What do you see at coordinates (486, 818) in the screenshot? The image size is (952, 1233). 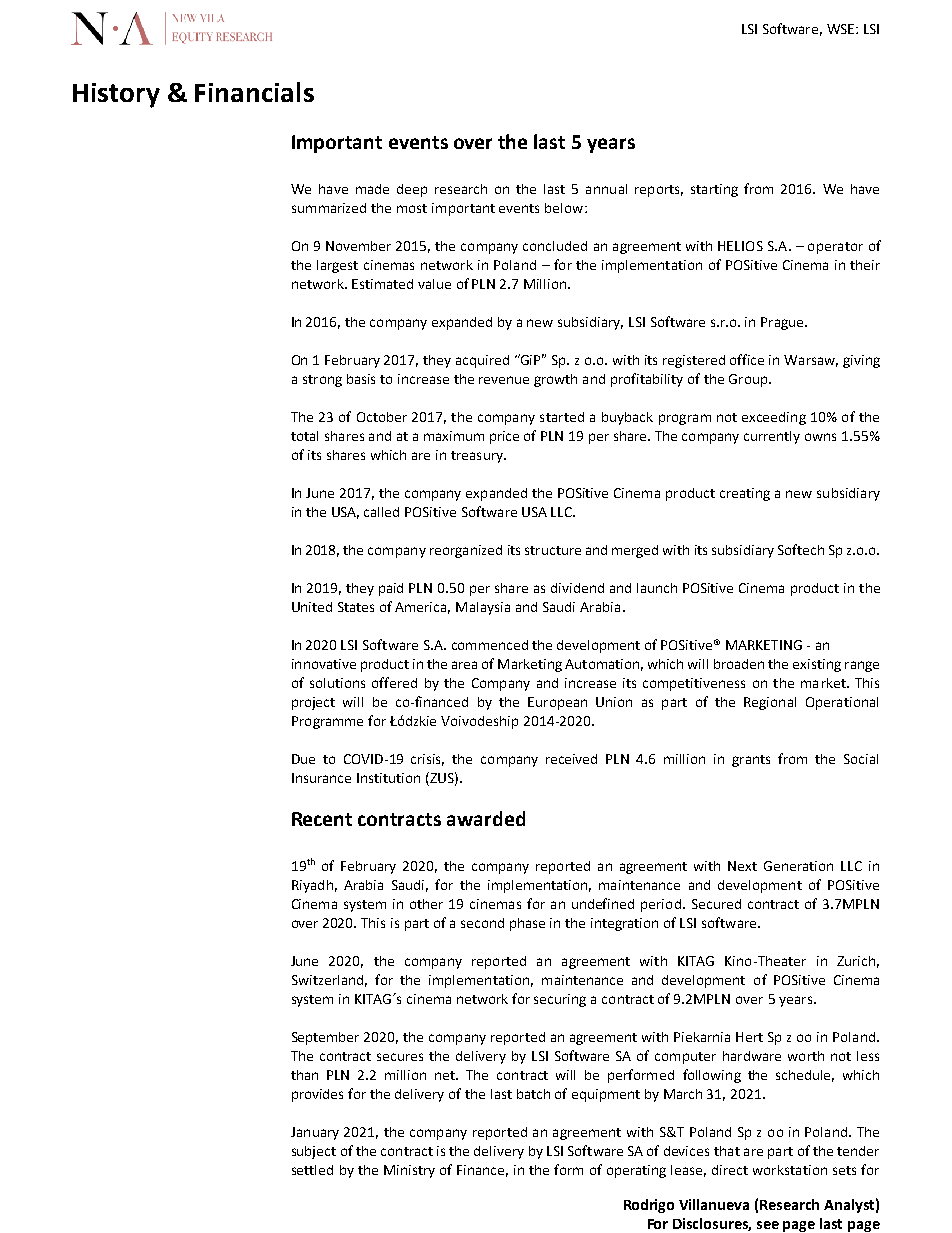 I see `awarded` at bounding box center [486, 818].
